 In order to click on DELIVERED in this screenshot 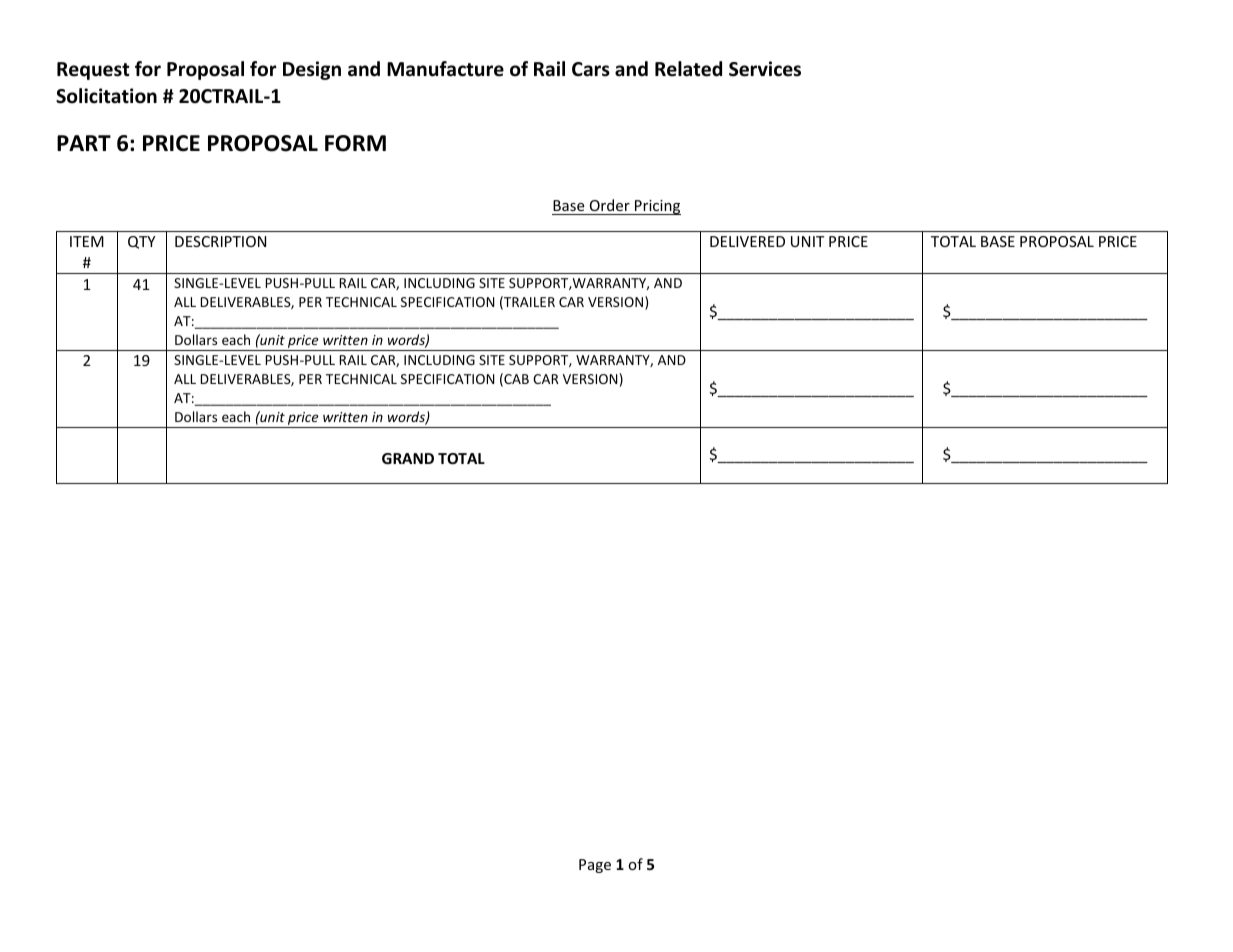, I will do `click(747, 241)`.
